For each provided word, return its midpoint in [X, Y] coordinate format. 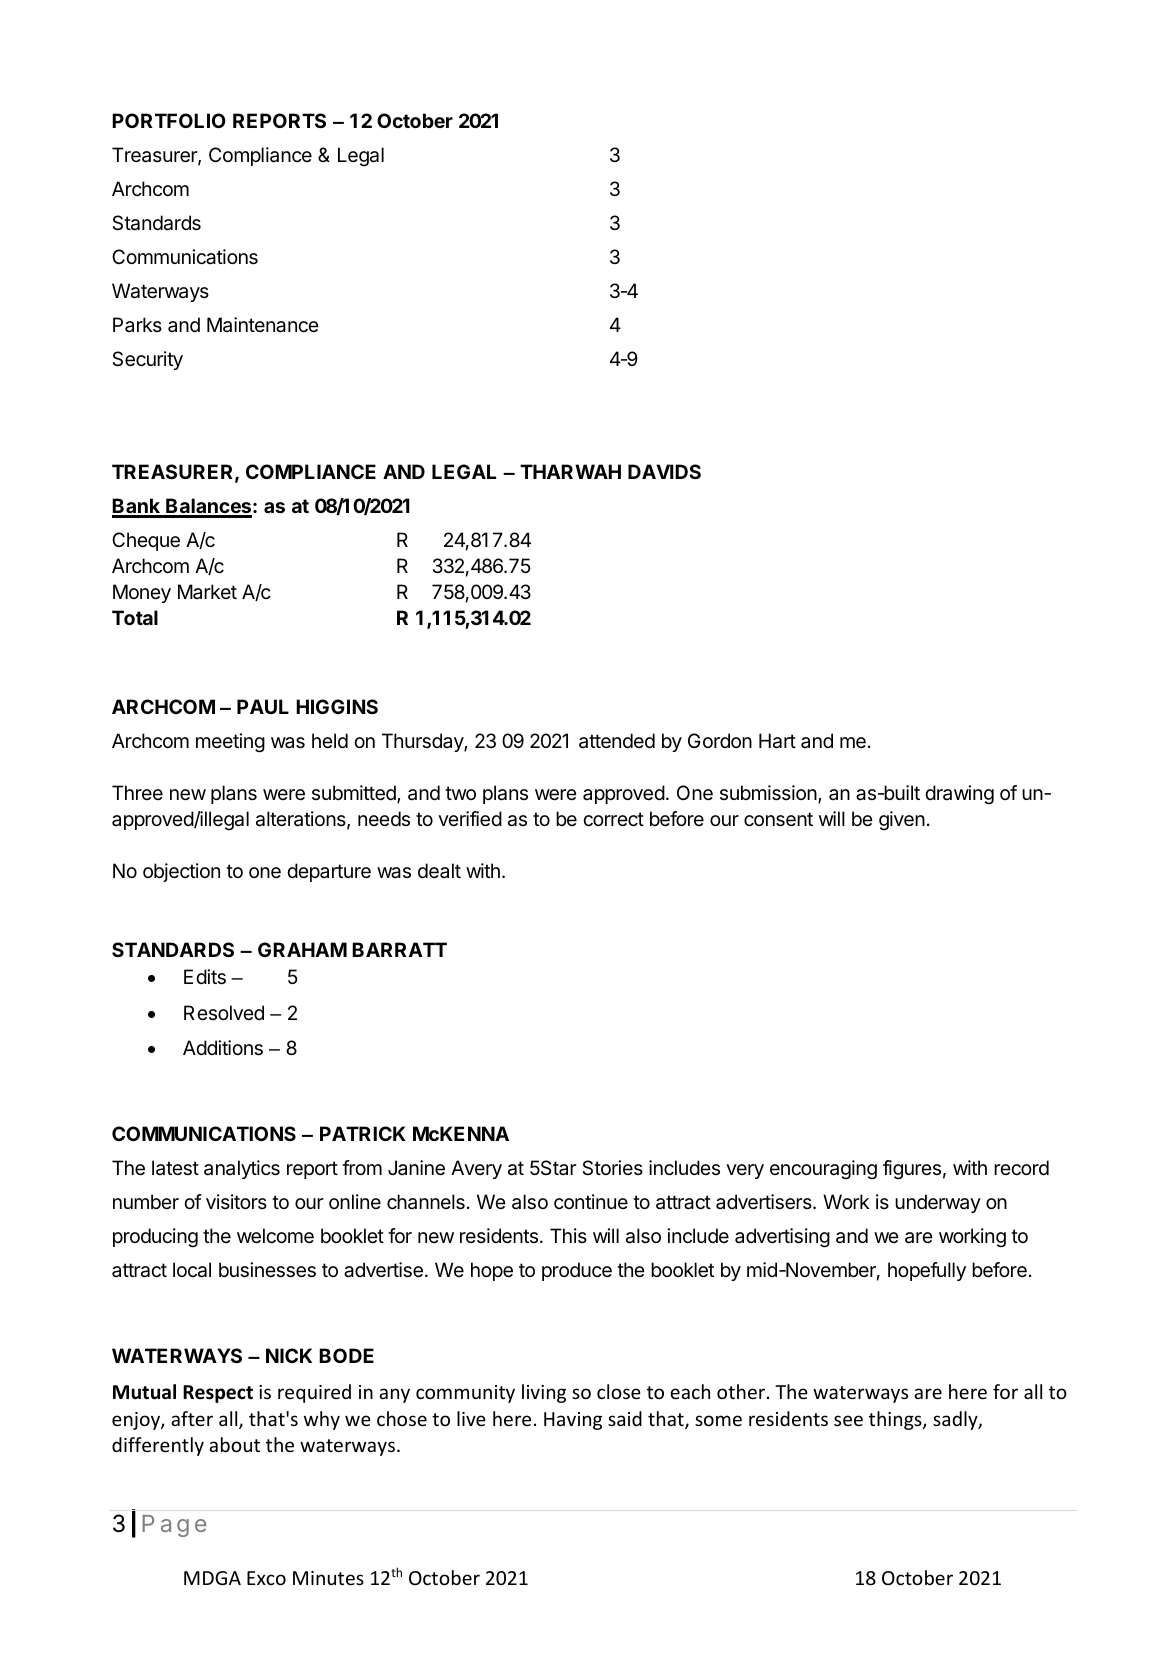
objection [181, 872]
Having [573, 1421]
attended [617, 741]
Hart [777, 741]
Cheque [146, 541]
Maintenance [263, 325]
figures [912, 1170]
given [902, 820]
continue [591, 1201]
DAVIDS [664, 471]
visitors [236, 1201]
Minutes [328, 1578]
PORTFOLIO [169, 120]
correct [613, 819]
